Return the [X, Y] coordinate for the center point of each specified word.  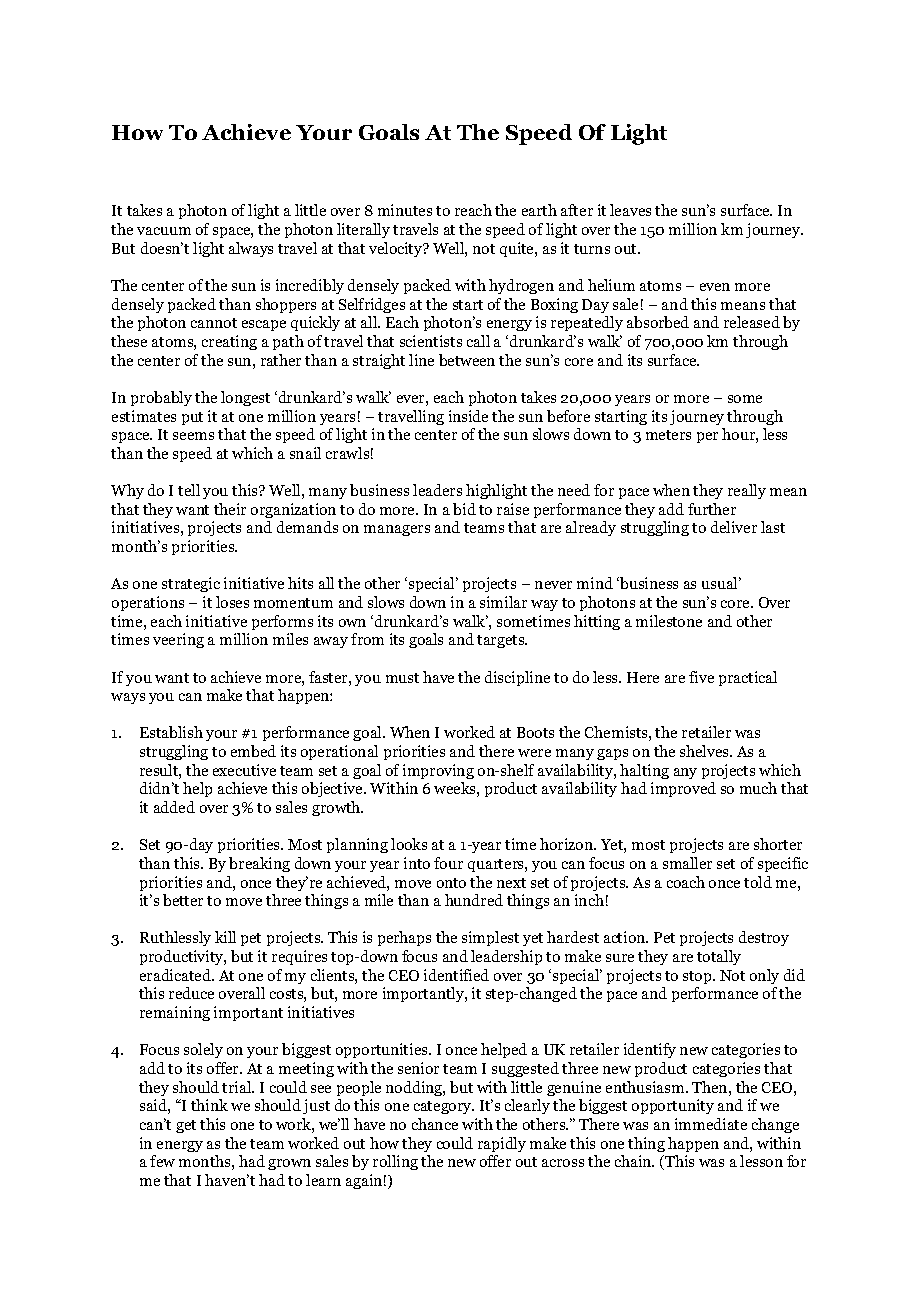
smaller [687, 863]
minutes [405, 210]
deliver [734, 527]
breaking [259, 864]
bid [464, 509]
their [230, 509]
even [715, 287]
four [448, 863]
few [162, 1161]
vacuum [164, 231]
